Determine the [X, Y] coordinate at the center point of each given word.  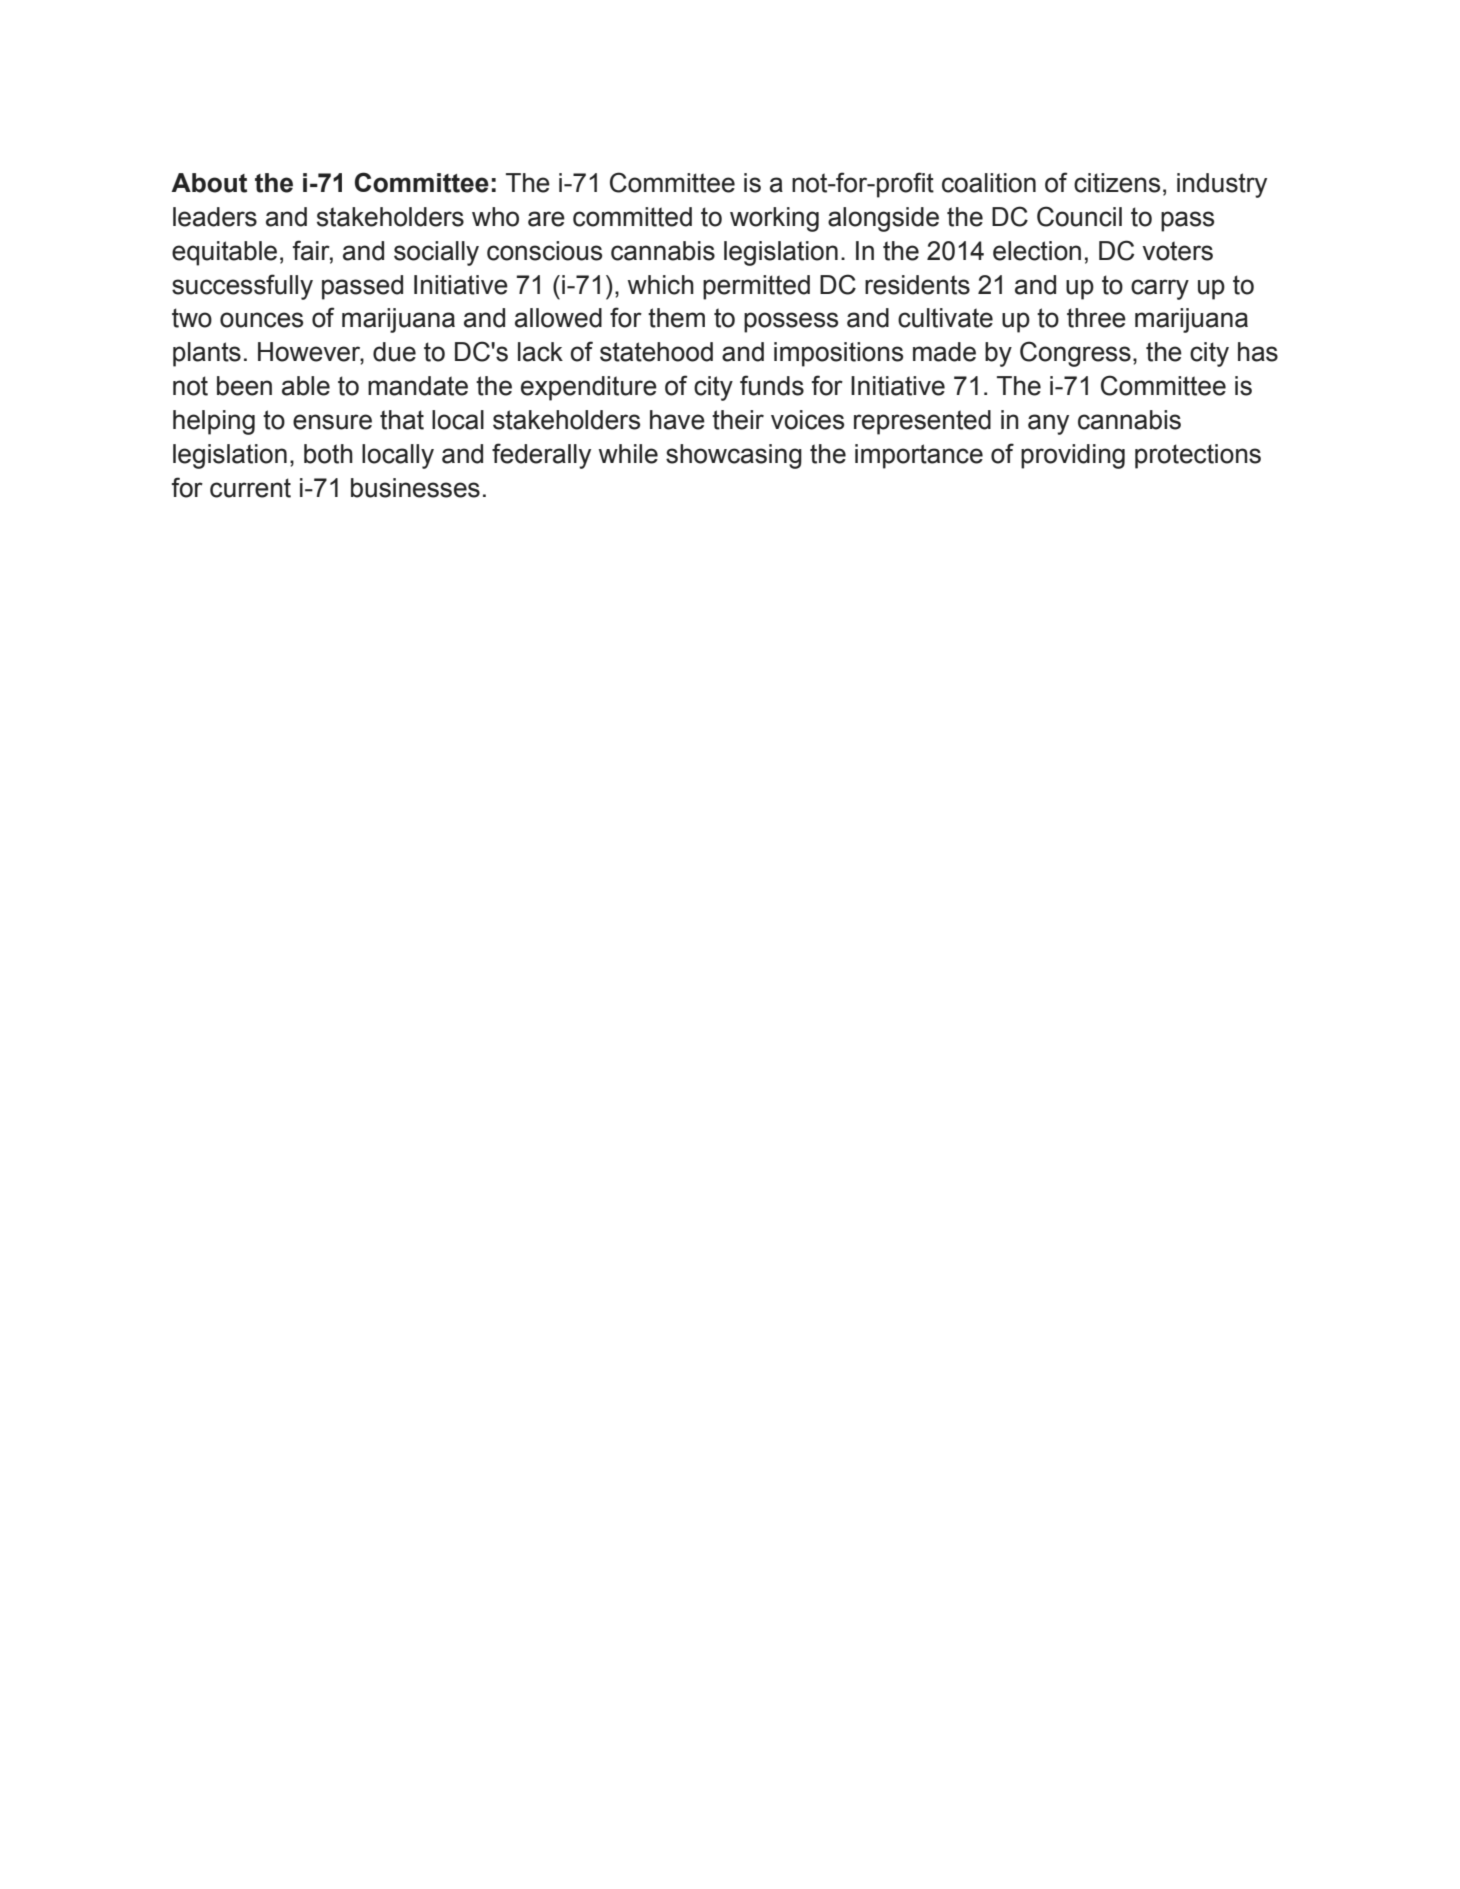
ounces [261, 320]
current [250, 488]
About [209, 183]
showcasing [734, 456]
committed [632, 217]
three [1096, 318]
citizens [1117, 183]
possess [791, 322]
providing [1073, 456]
